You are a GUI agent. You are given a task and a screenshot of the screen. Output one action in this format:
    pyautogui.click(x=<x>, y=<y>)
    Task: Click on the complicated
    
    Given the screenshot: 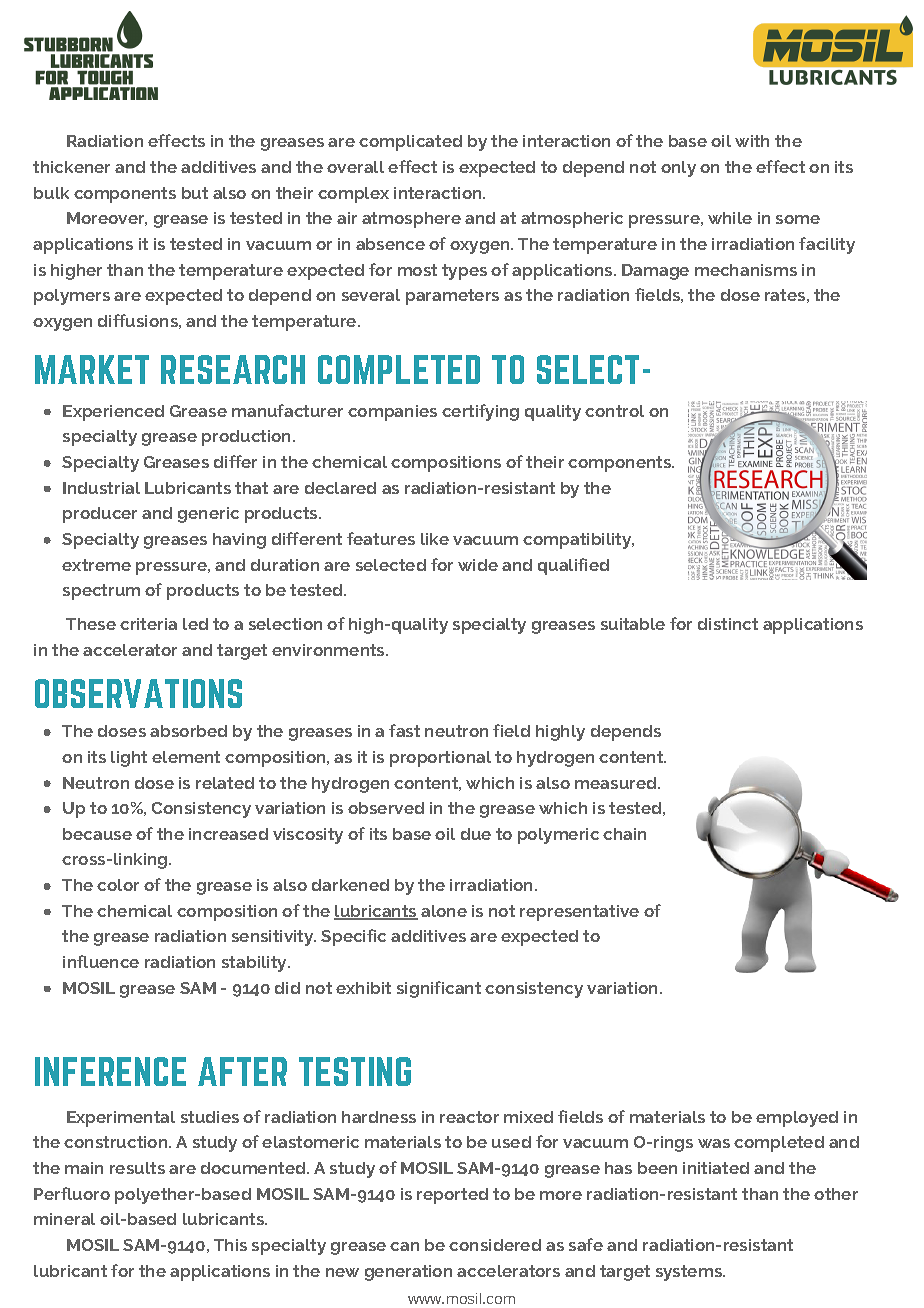 What is the action you would take?
    pyautogui.click(x=410, y=143)
